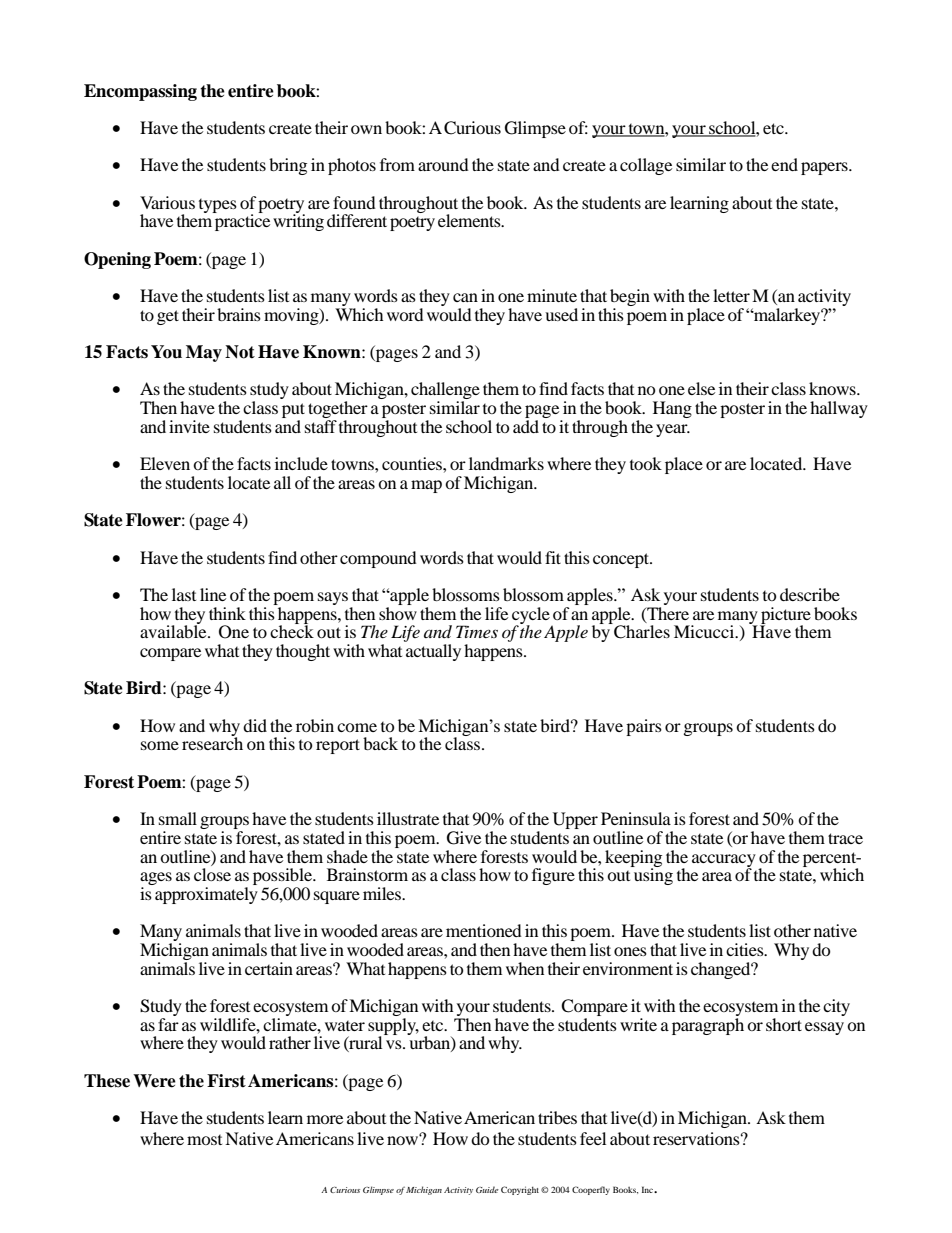  I want to click on fit, so click(553, 557).
